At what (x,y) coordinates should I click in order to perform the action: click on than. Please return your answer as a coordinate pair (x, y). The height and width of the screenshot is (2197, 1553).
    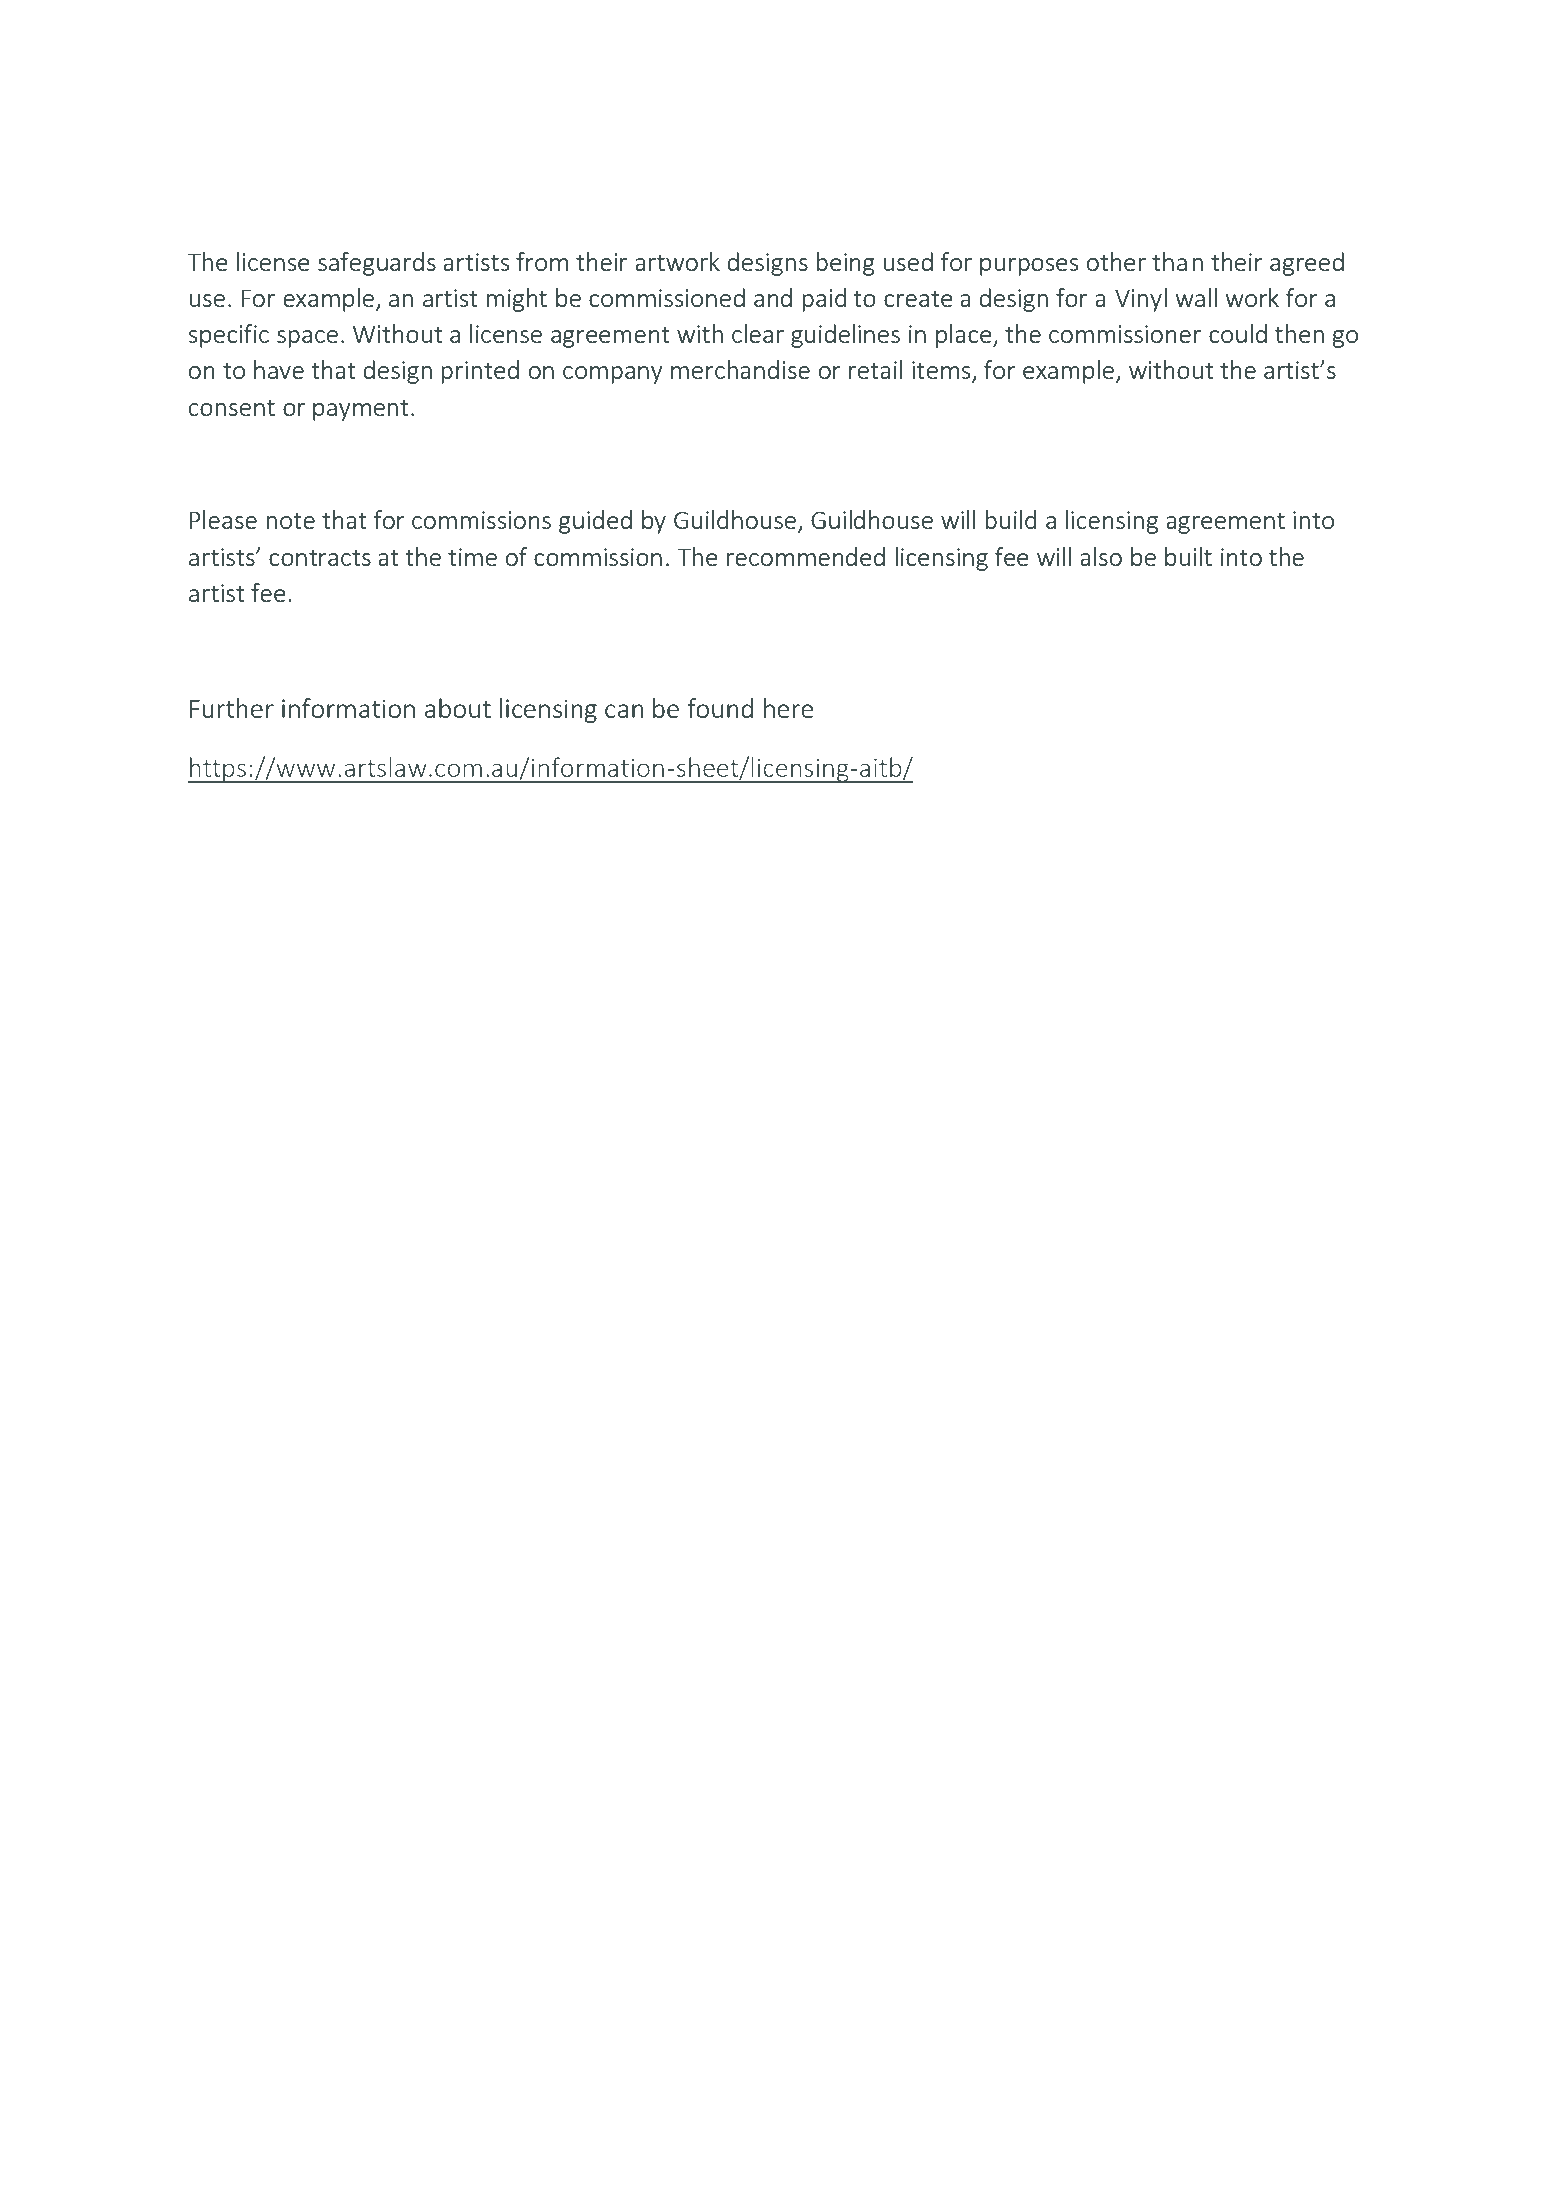
    Looking at the image, I should click on (1177, 261).
